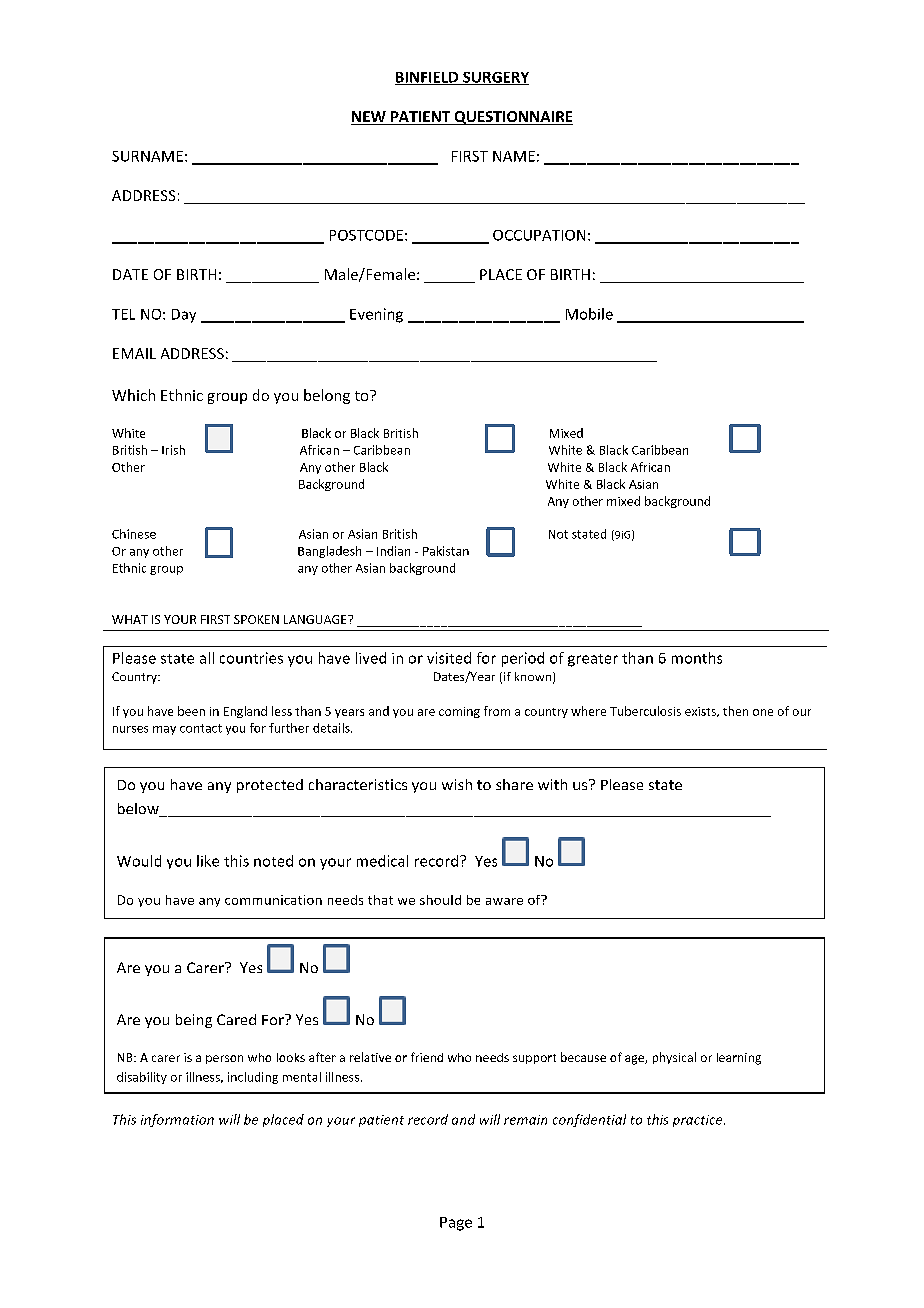 Image resolution: width=924 pixels, height=1308 pixels. What do you see at coordinates (177, 1120) in the page?
I see `information` at bounding box center [177, 1120].
